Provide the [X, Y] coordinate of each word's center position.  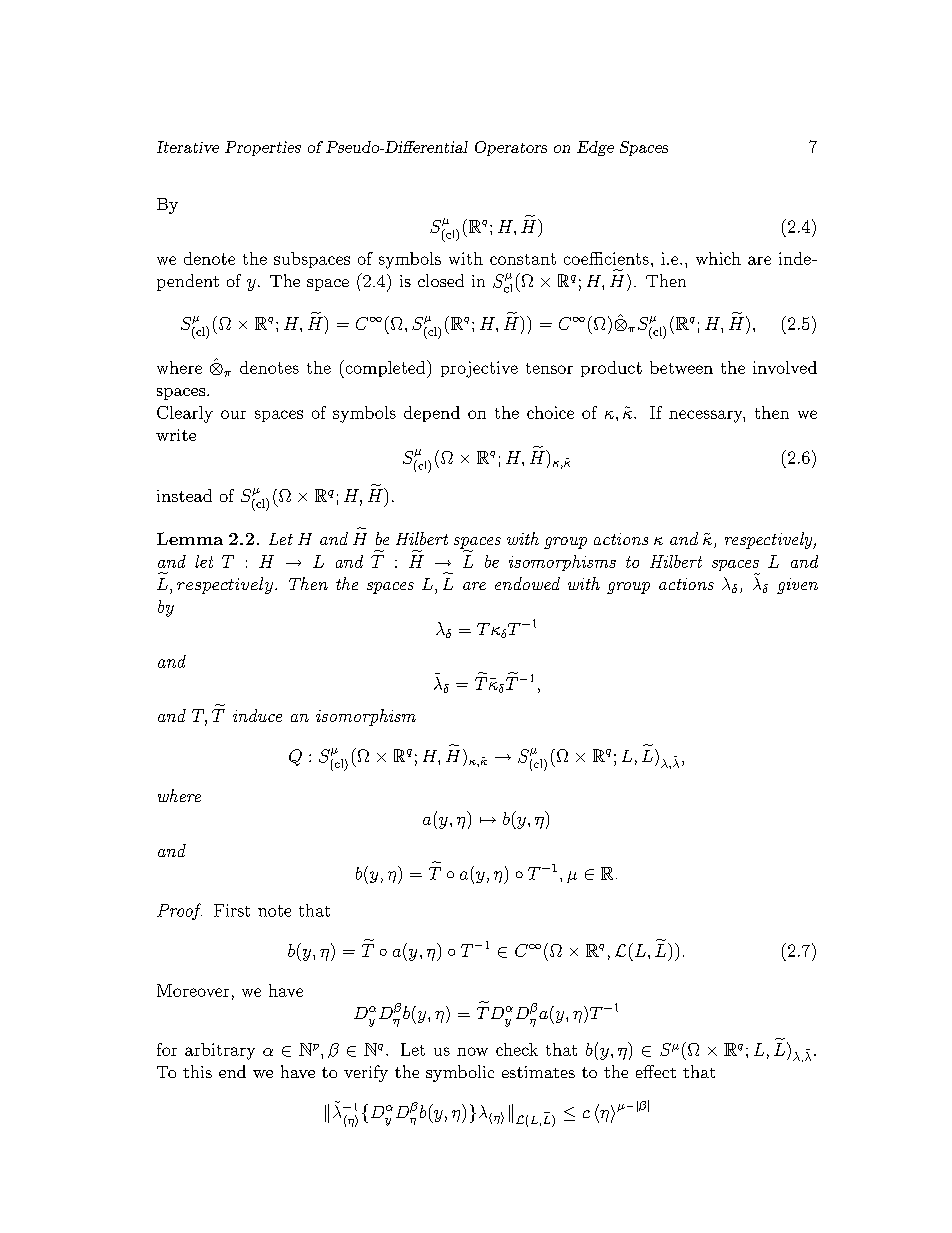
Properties [263, 148]
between [681, 367]
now [472, 1051]
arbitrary [220, 1051]
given [797, 586]
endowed [527, 583]
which [718, 258]
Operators [511, 148]
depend [432, 414]
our [233, 414]
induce [257, 715]
